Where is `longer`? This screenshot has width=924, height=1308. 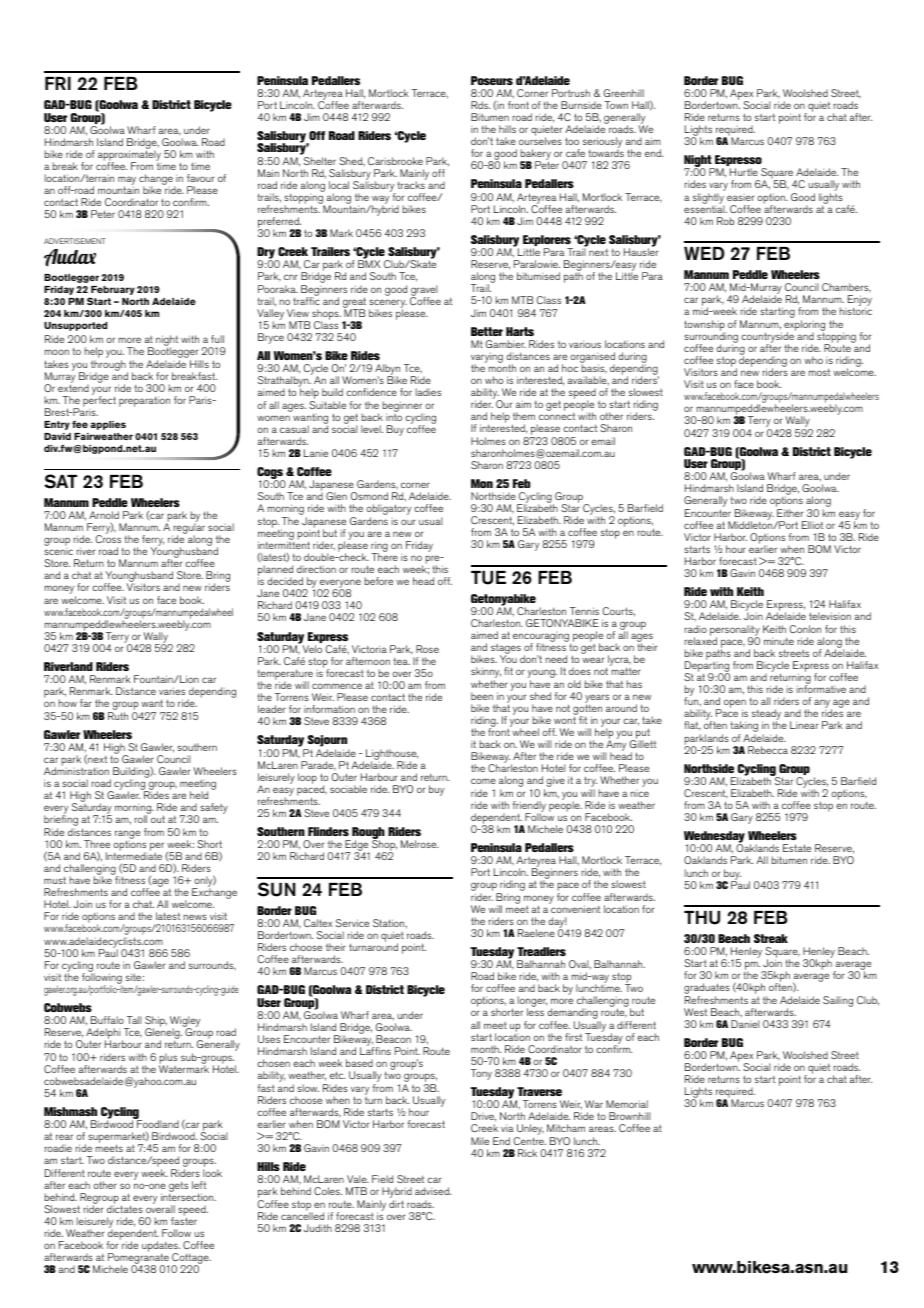
longer is located at coordinates (532, 1003).
